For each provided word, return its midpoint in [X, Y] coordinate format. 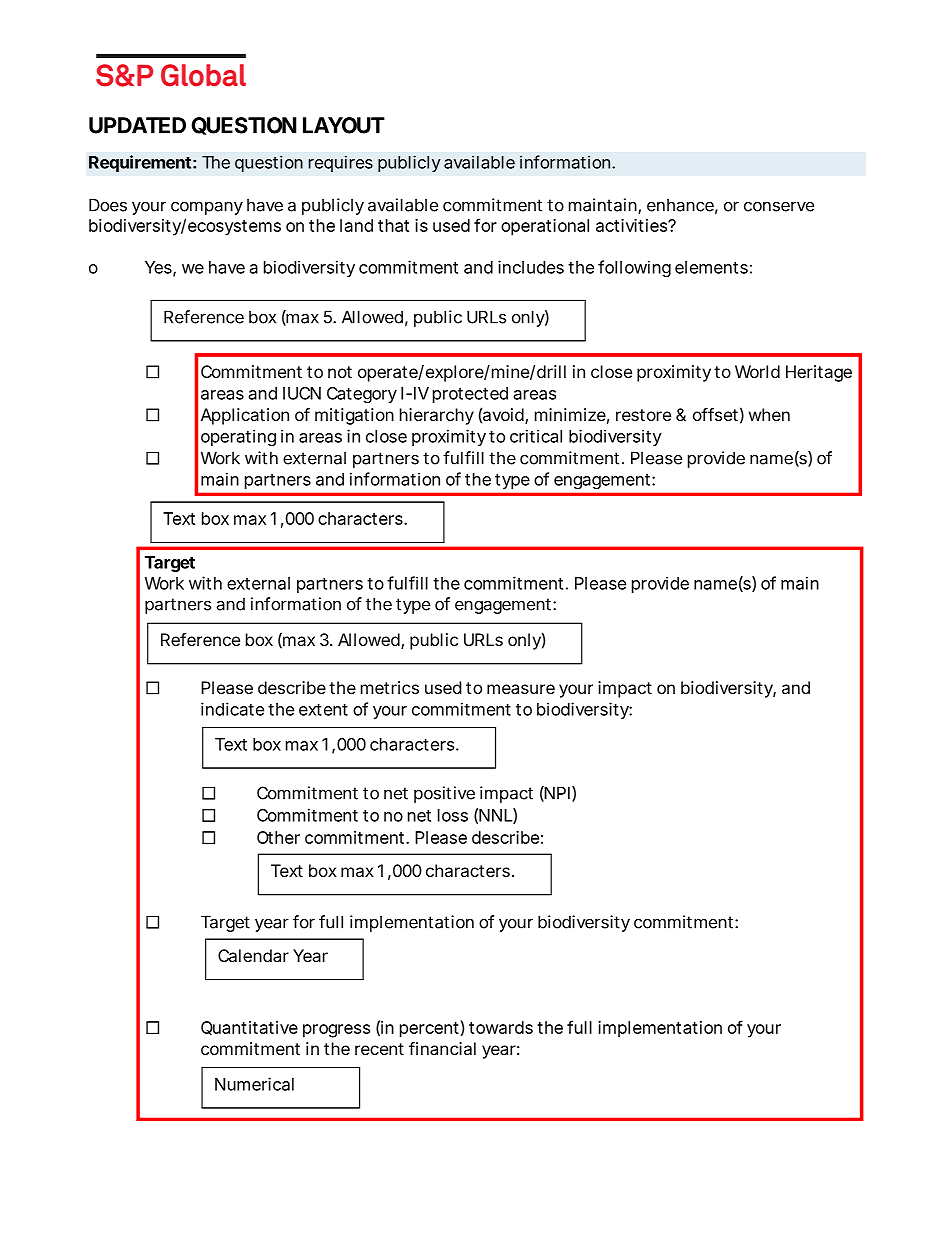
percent [429, 1030]
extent [323, 710]
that [393, 225]
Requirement [140, 163]
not [340, 372]
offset [715, 414]
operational [545, 227]
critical [536, 436]
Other [278, 837]
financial [442, 1048]
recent [379, 1049]
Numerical [254, 1084]
